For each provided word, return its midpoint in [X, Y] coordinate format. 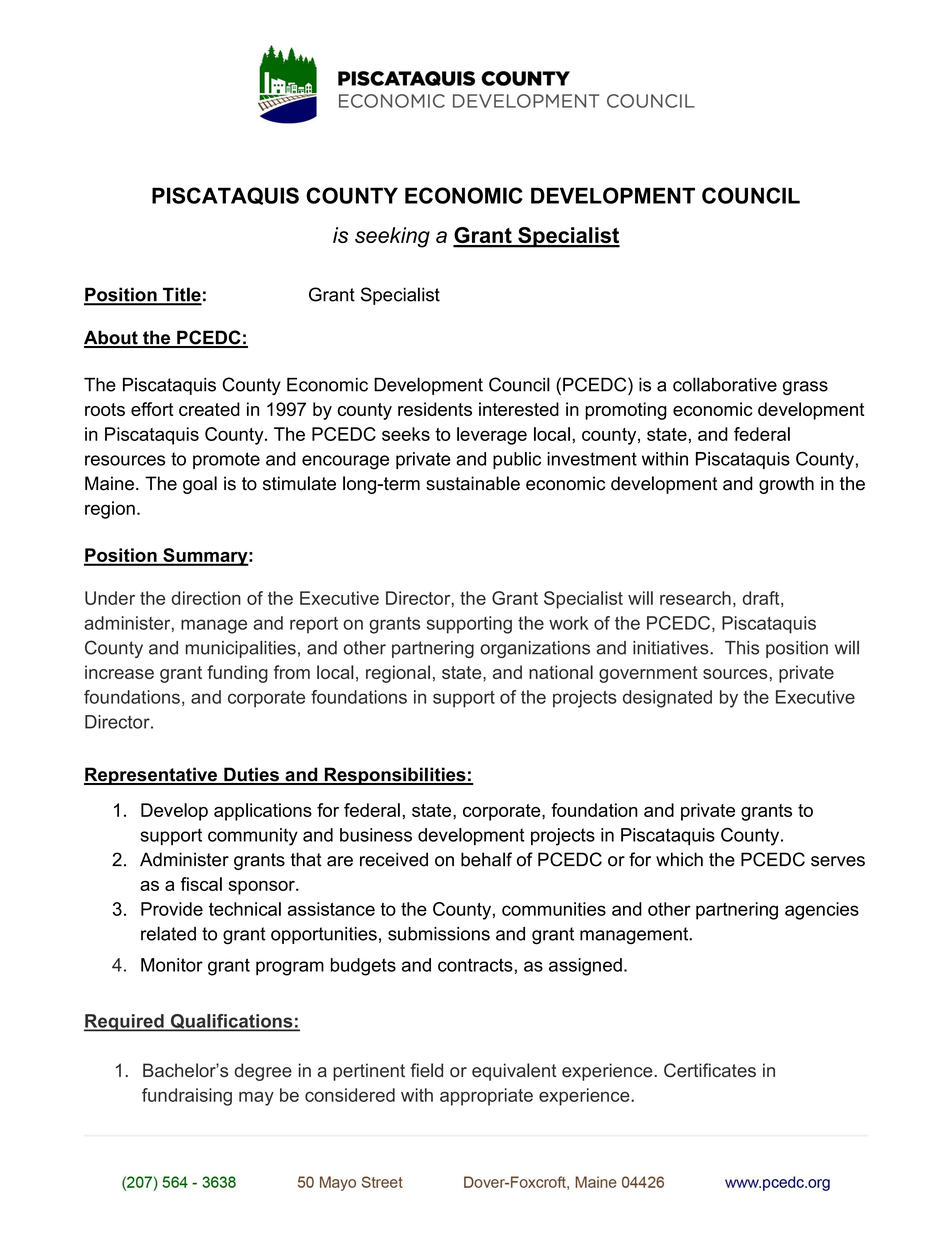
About [112, 338]
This [742, 648]
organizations [535, 649]
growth [786, 485]
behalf [486, 859]
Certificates [710, 1070]
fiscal [201, 884]
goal [200, 485]
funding [237, 674]
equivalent [514, 1072]
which [679, 859]
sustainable [473, 483]
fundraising [187, 1097]
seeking [392, 237]
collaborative [725, 384]
